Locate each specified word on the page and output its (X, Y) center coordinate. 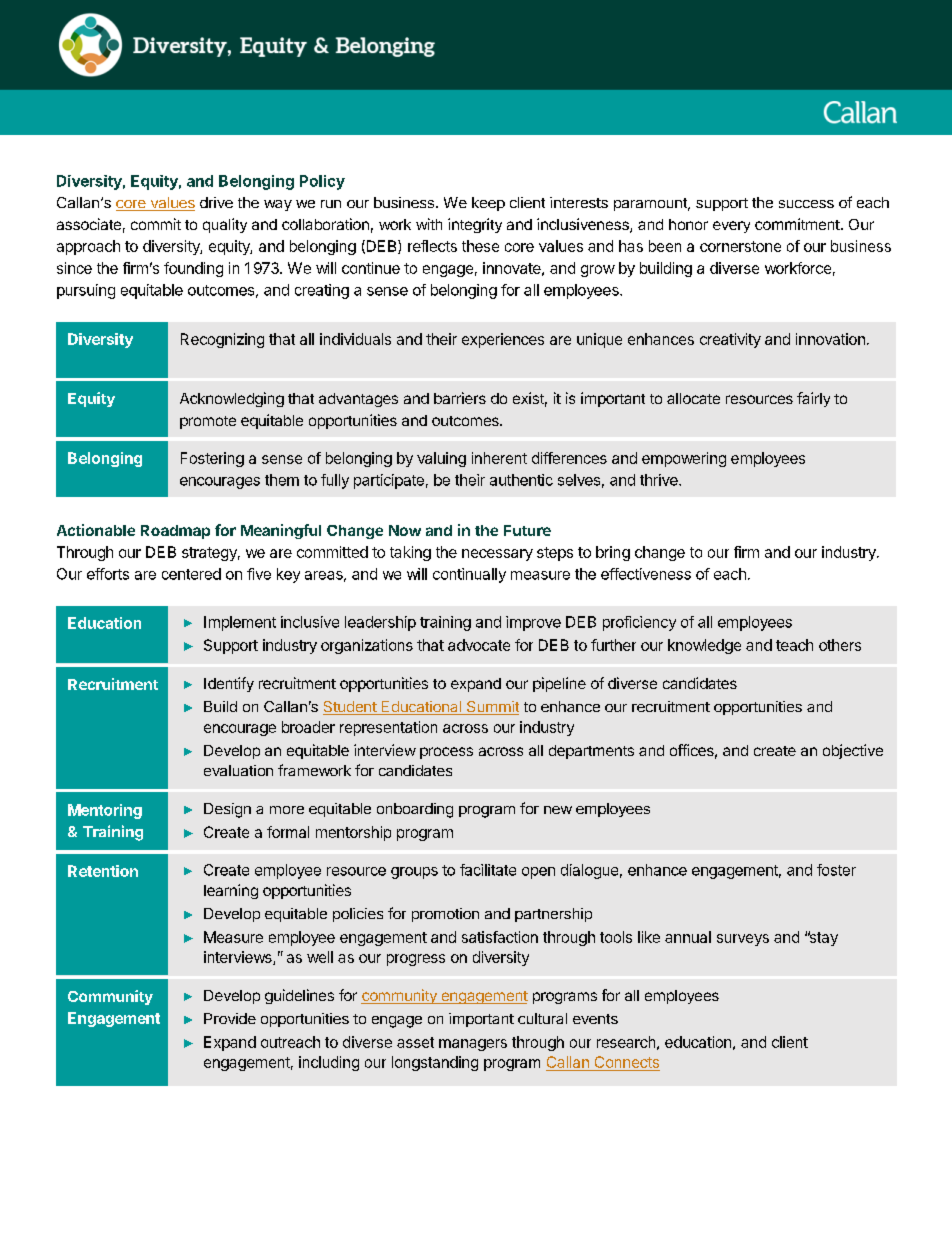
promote (208, 422)
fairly (813, 399)
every (731, 227)
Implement (240, 623)
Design (227, 810)
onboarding (415, 810)
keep (488, 204)
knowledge (704, 646)
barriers (460, 398)
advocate (479, 645)
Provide (230, 1018)
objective (853, 751)
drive (216, 202)
